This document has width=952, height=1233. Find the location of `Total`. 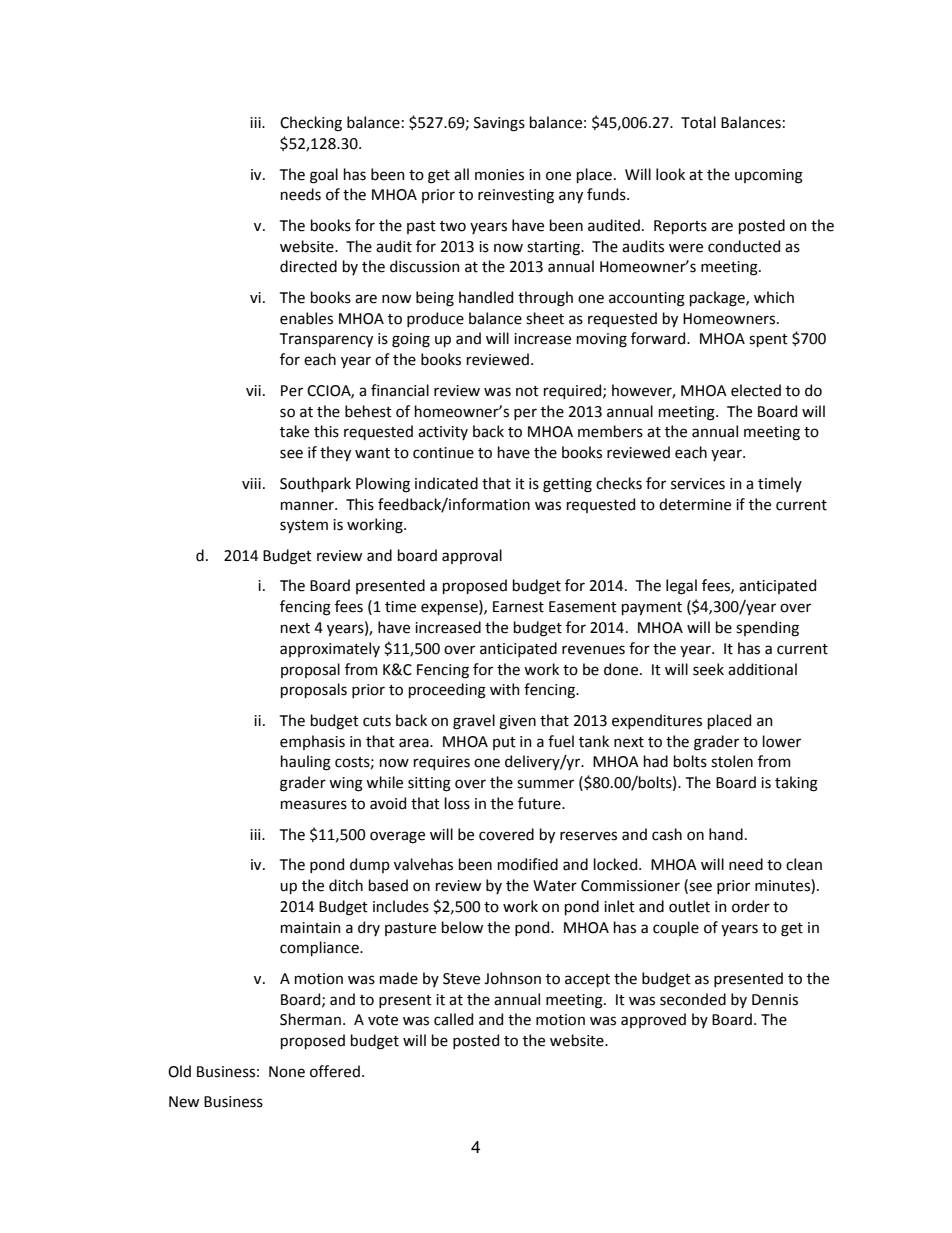

Total is located at coordinates (698, 122).
